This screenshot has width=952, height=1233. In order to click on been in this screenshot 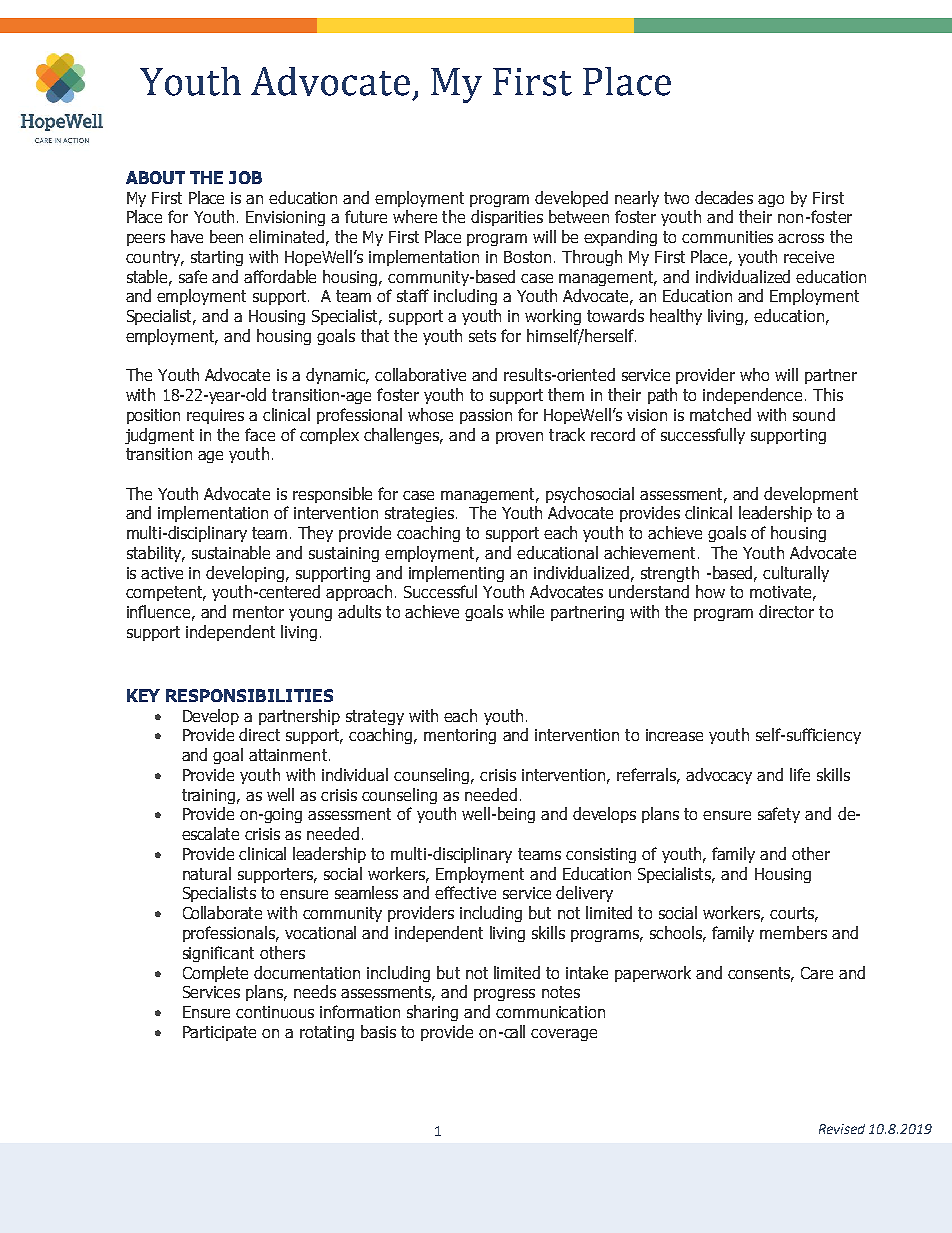, I will do `click(226, 236)`.
